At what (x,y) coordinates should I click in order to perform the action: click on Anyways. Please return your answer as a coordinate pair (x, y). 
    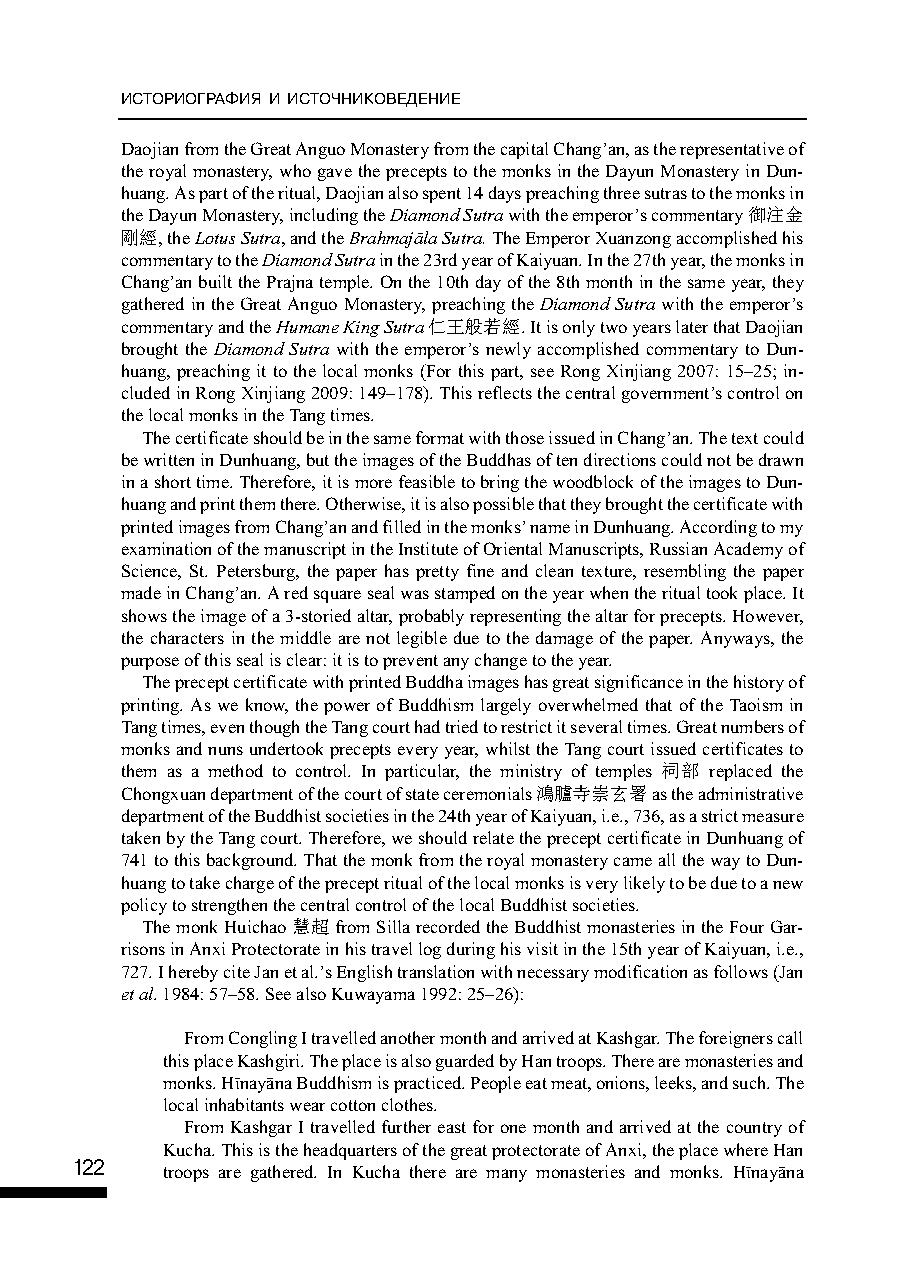
    Looking at the image, I should click on (736, 639).
